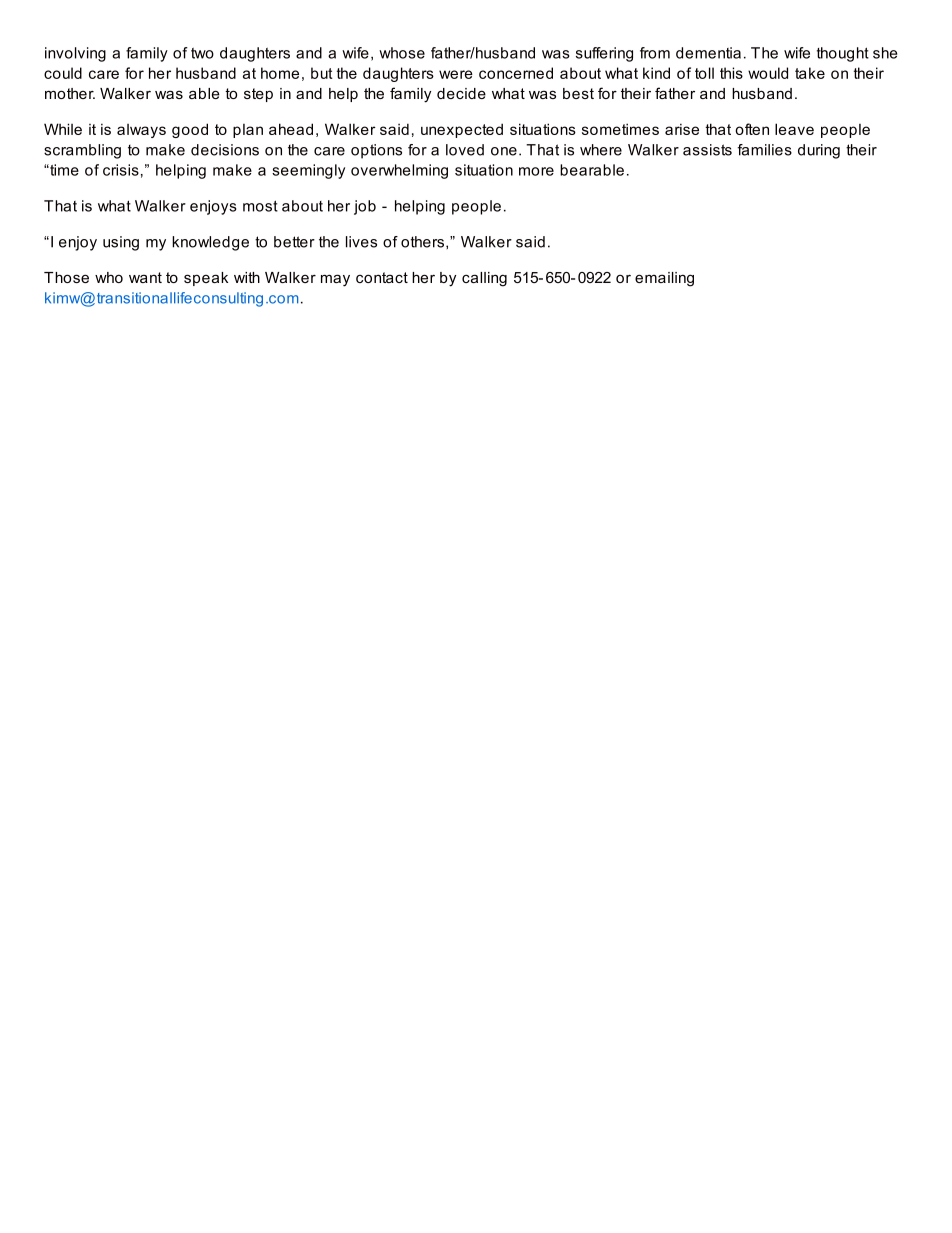  Describe the element at coordinates (484, 279) in the image. I see `calling` at that location.
